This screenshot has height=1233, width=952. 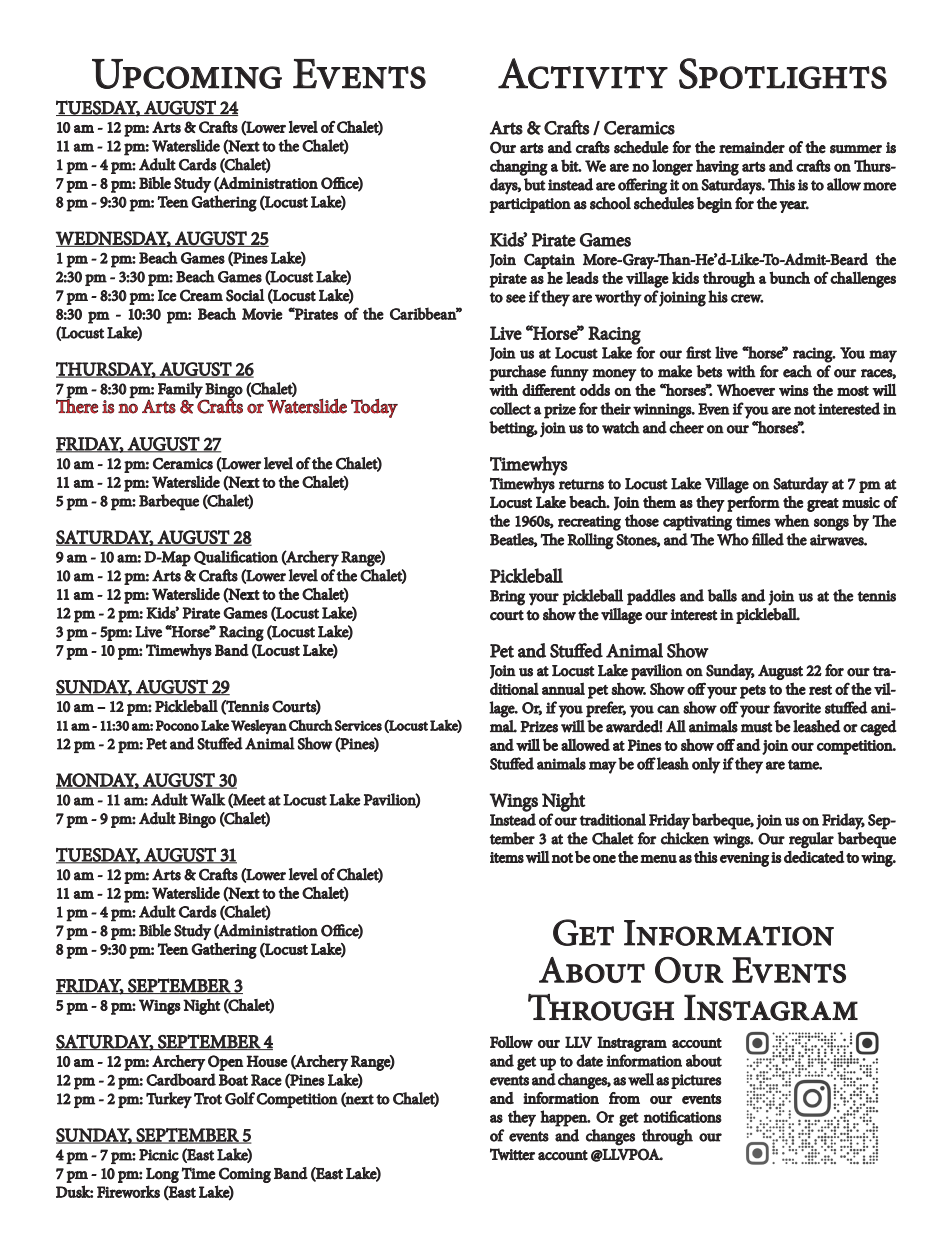 What do you see at coordinates (519, 167) in the screenshot?
I see `changing` at bounding box center [519, 167].
